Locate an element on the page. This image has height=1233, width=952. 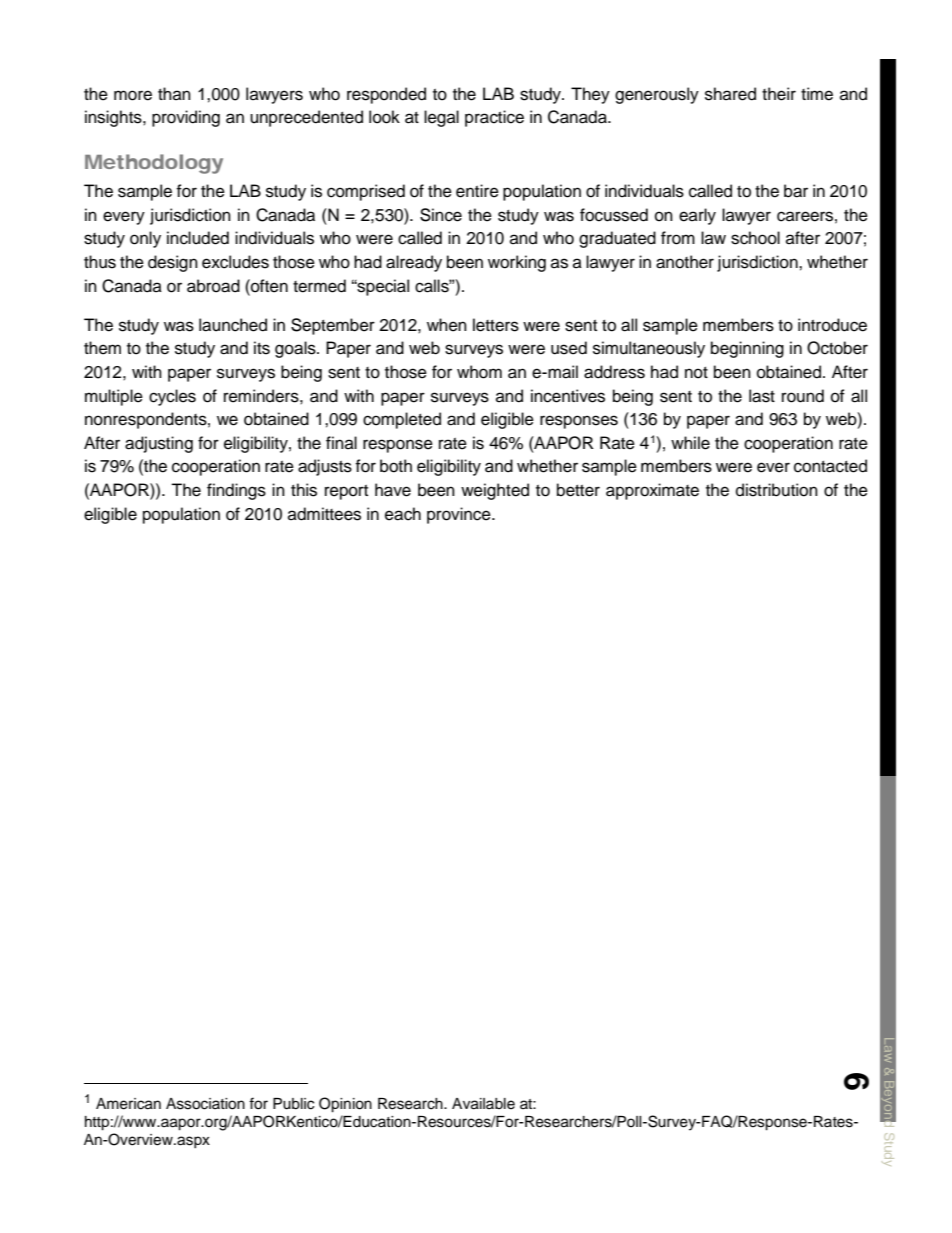
shared is located at coordinates (730, 94).
